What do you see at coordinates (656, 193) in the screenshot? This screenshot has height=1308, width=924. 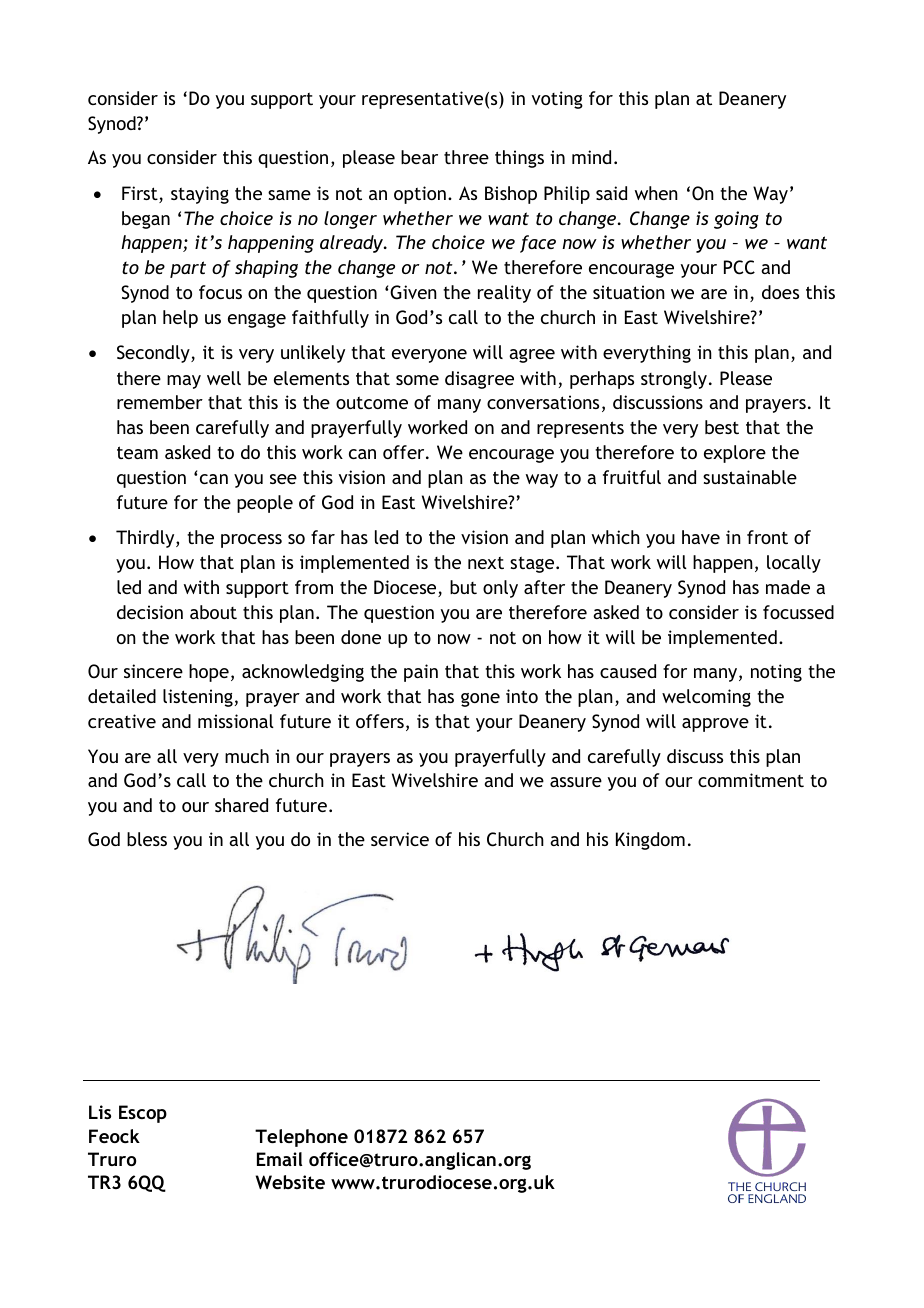 I see `when` at bounding box center [656, 193].
